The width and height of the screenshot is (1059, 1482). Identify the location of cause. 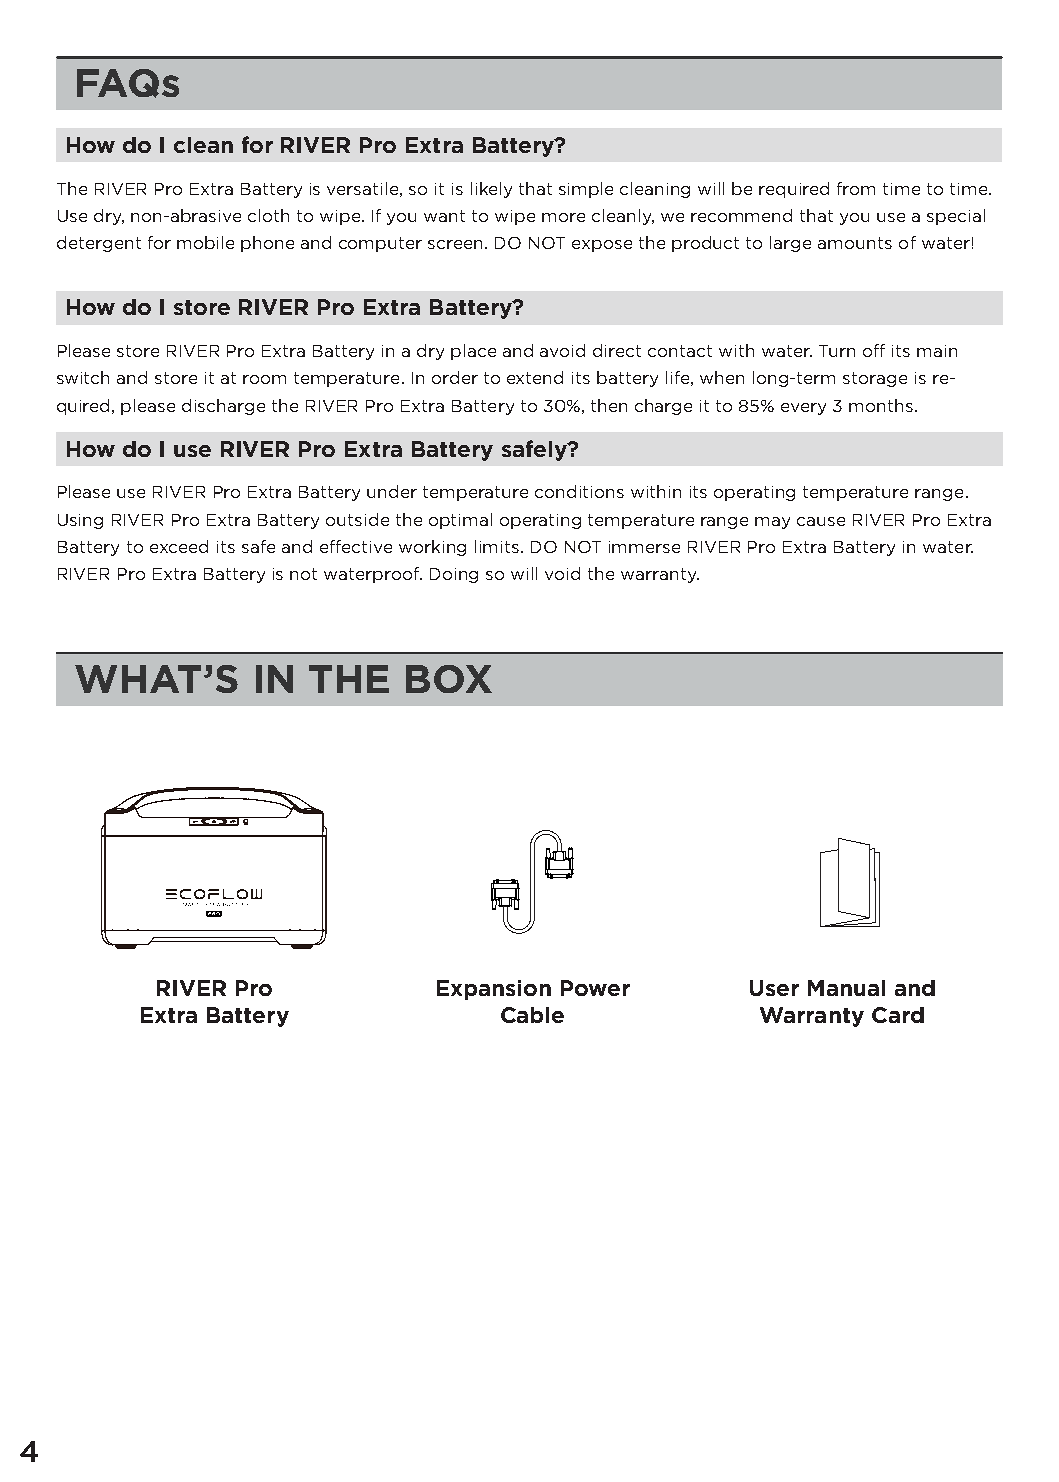
(821, 521).
